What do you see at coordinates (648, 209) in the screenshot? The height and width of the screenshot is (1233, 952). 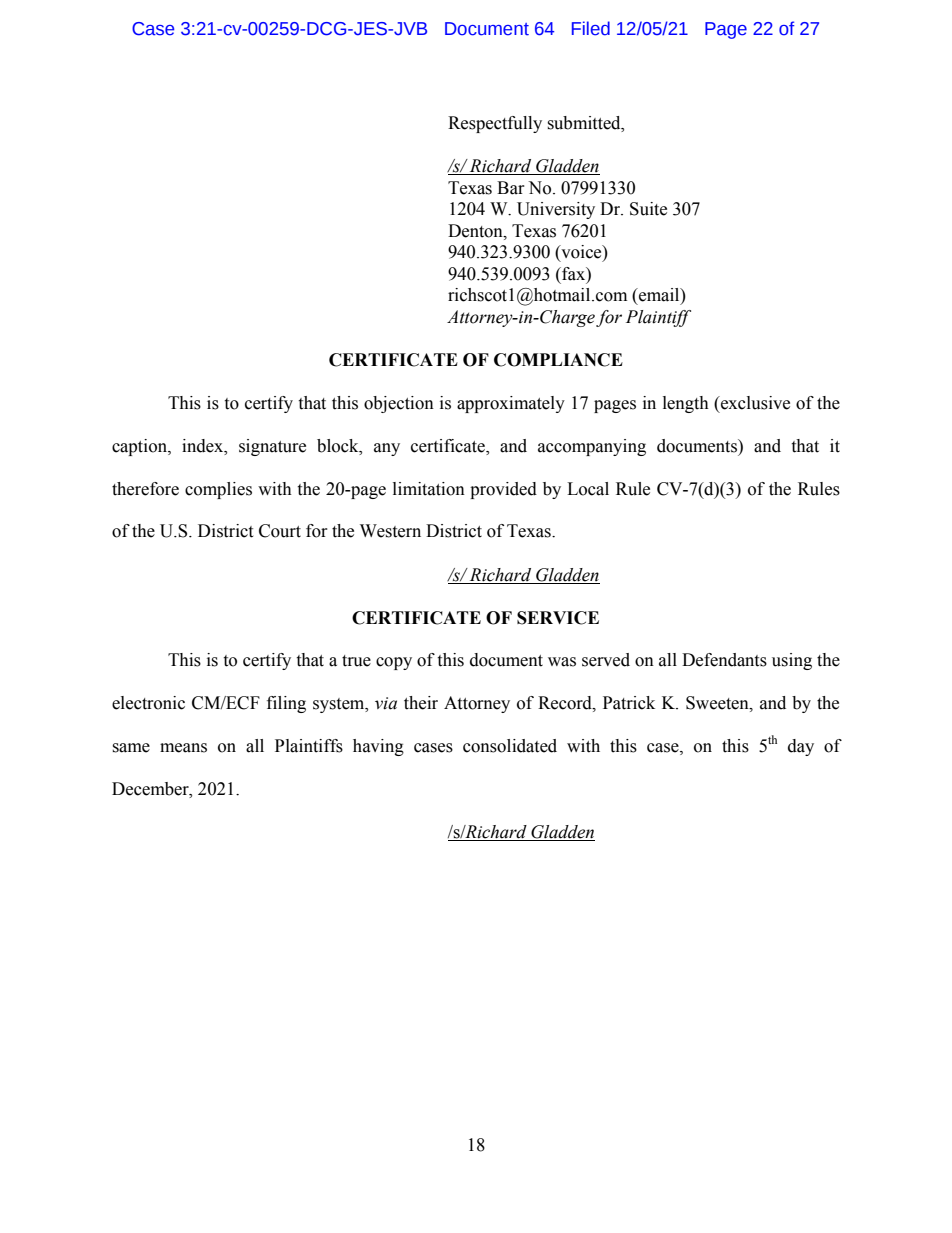 I see `Suite` at bounding box center [648, 209].
